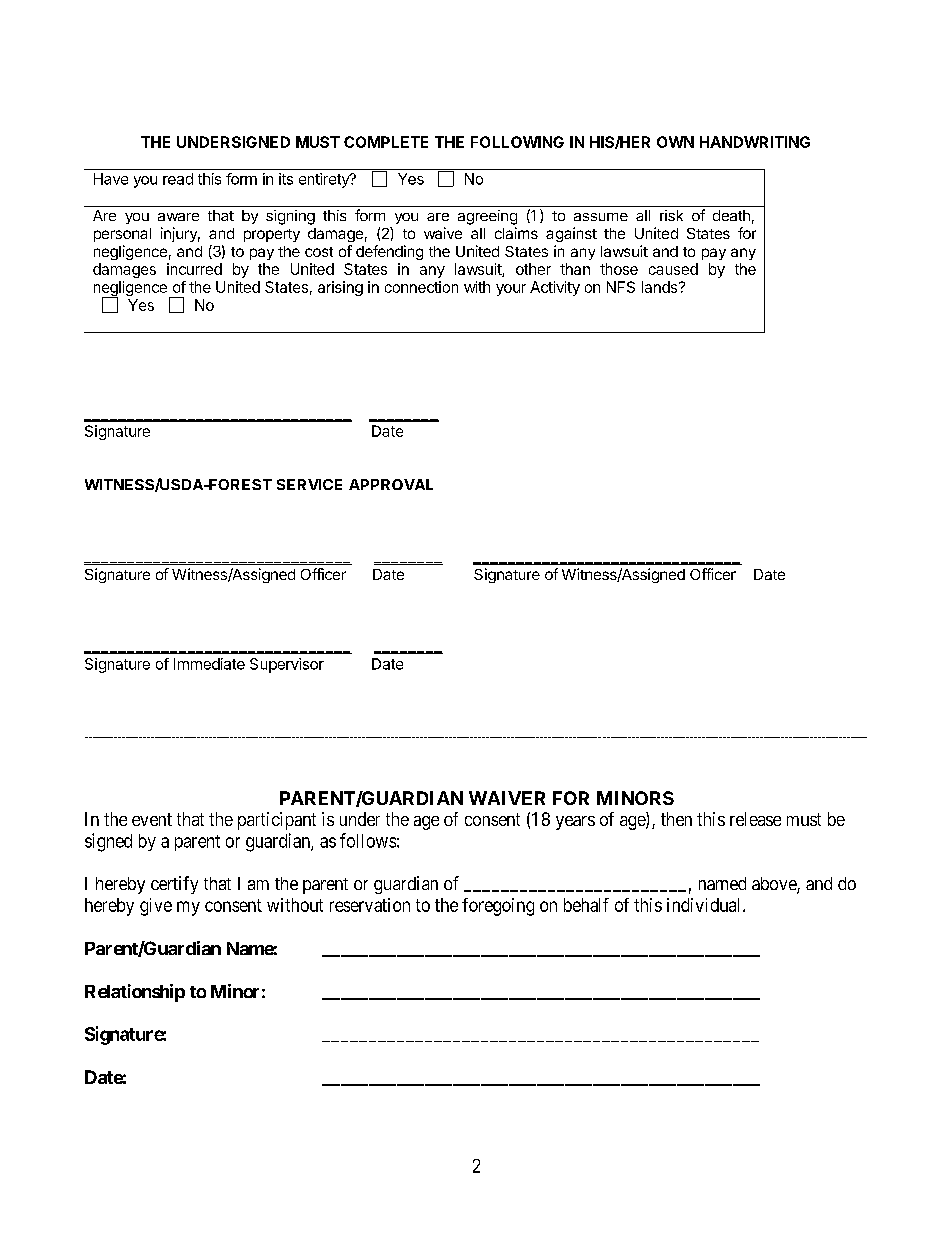  Describe the element at coordinates (178, 179) in the screenshot. I see `read` at that location.
